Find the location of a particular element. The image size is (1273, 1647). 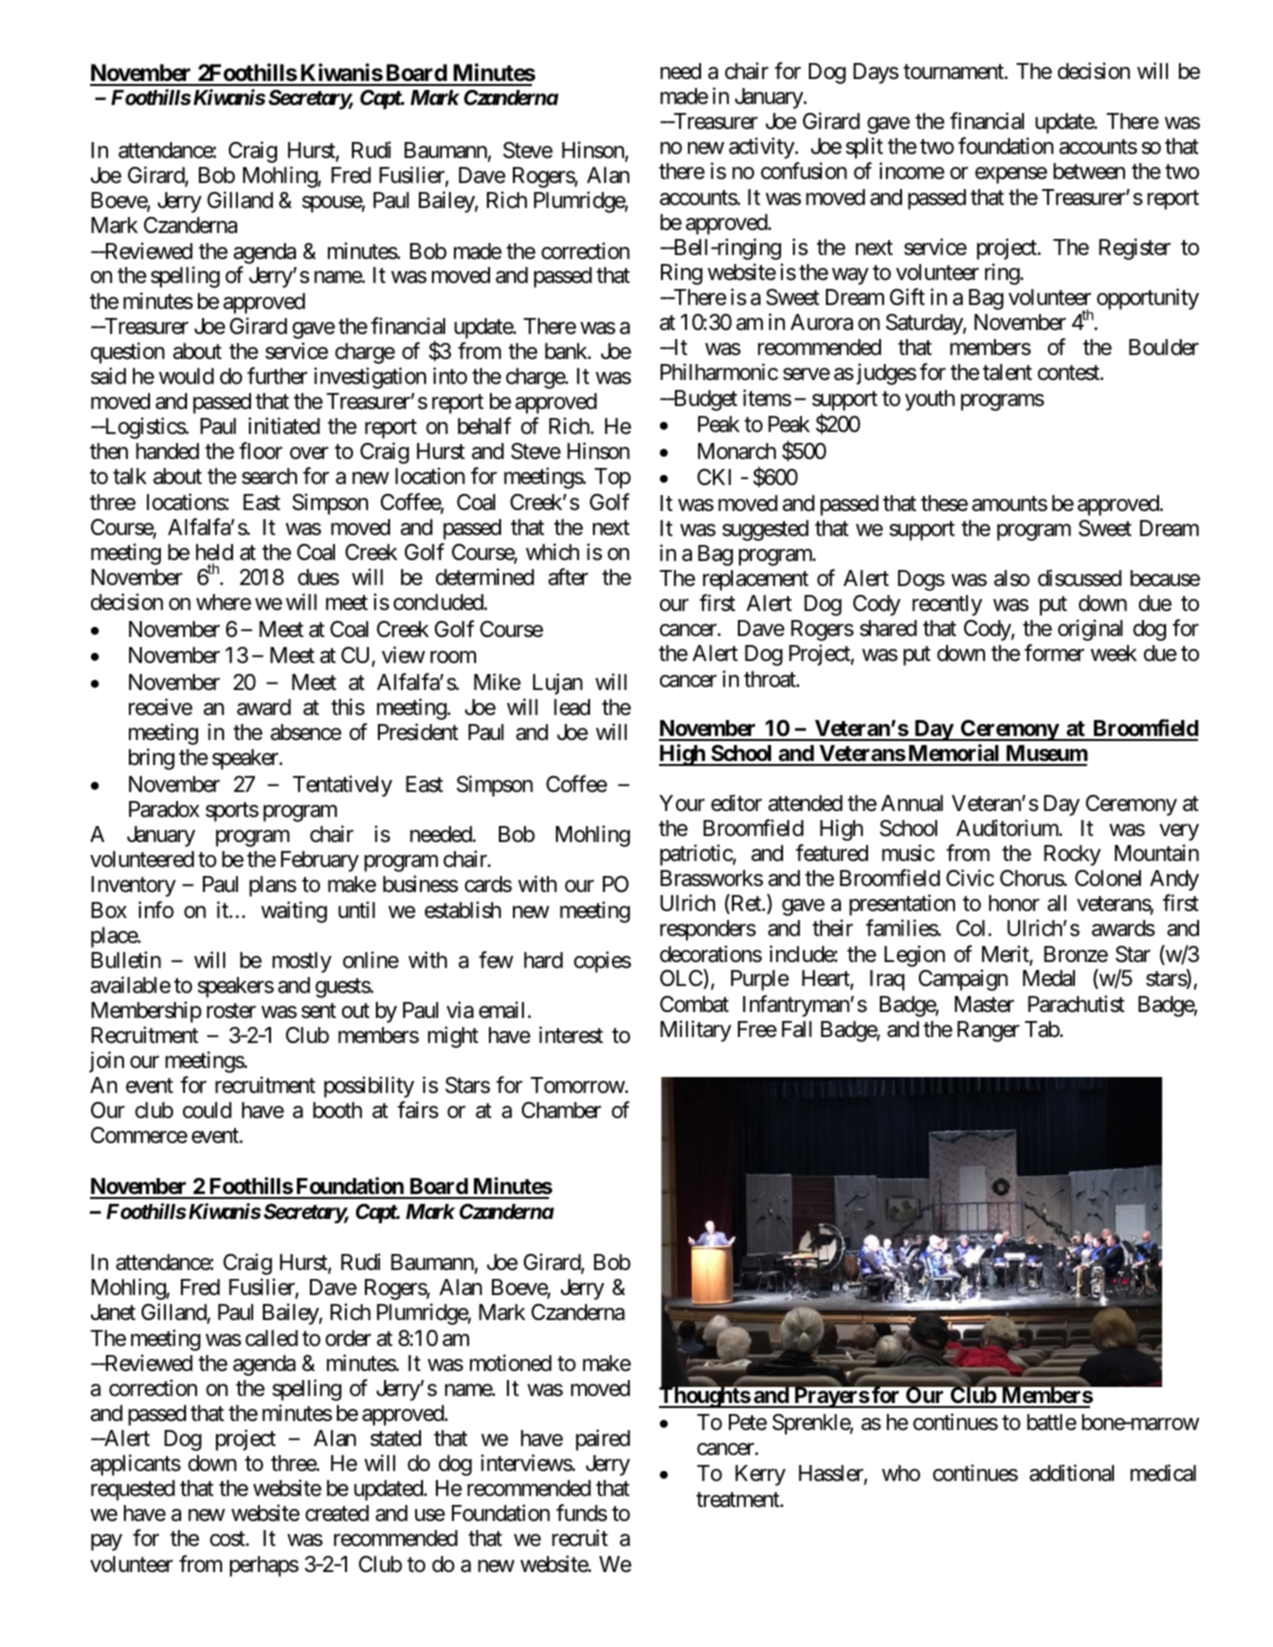

Rocky is located at coordinates (1072, 855).
